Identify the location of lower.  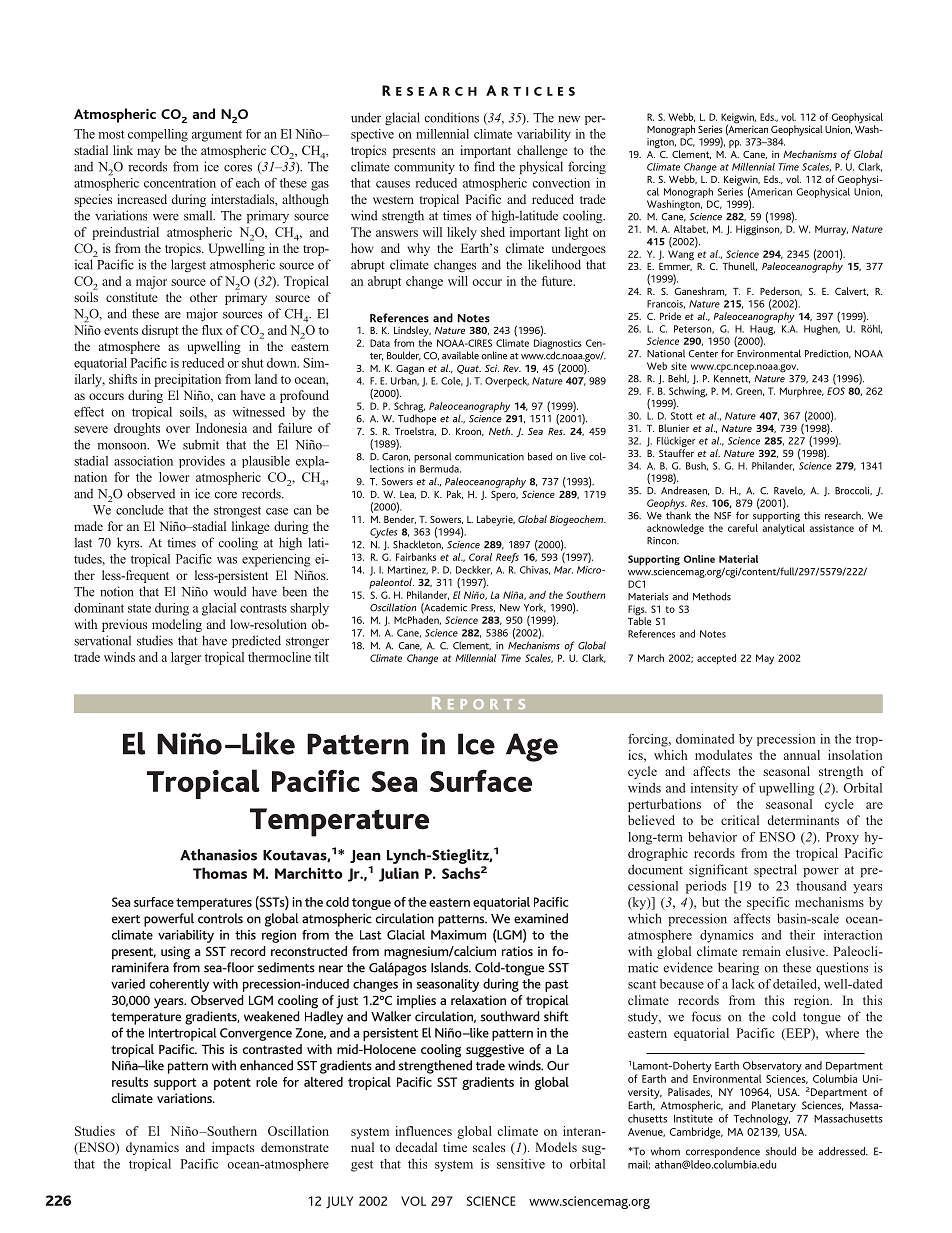
(174, 477).
